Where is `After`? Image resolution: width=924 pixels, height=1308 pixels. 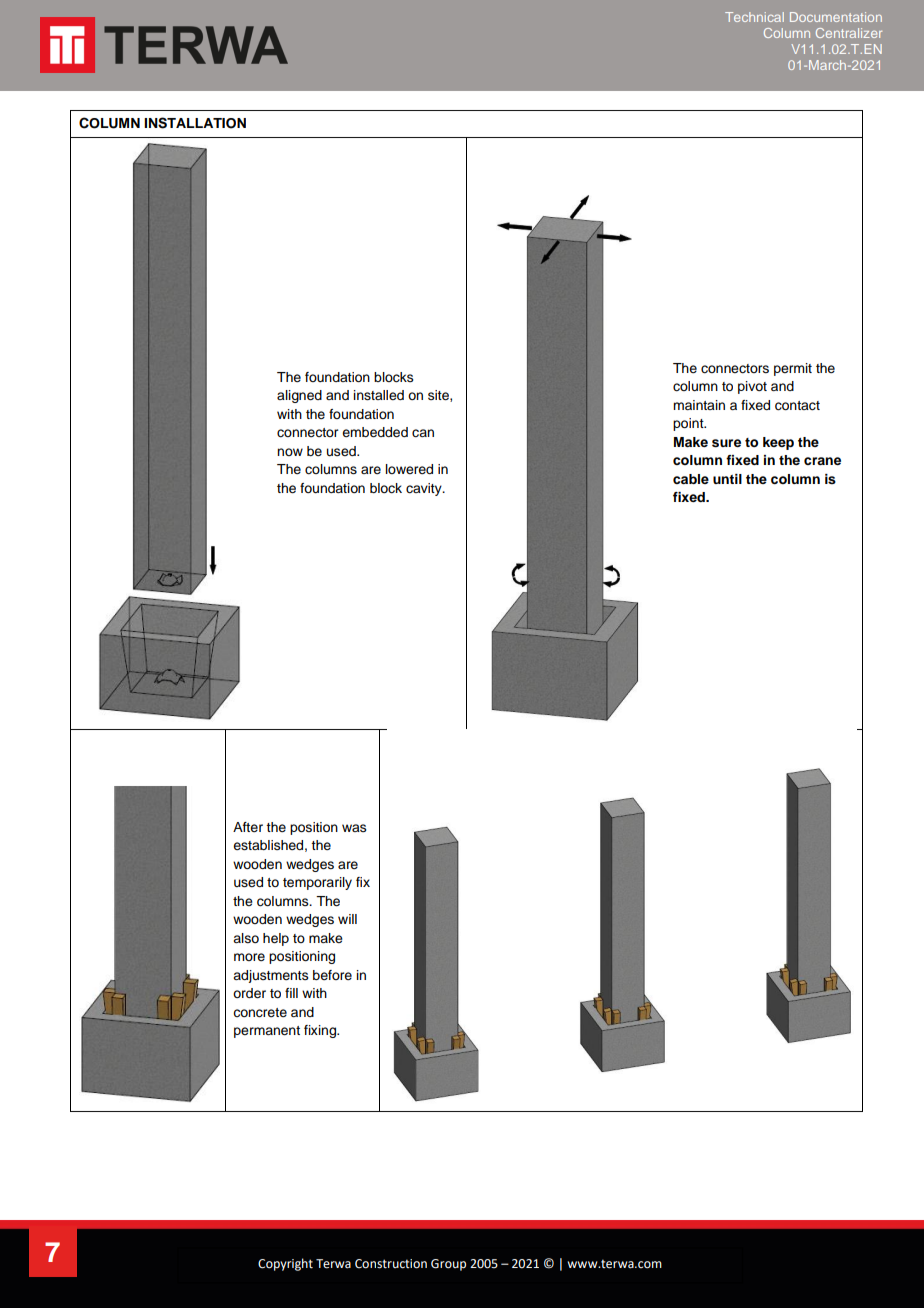
After is located at coordinates (248, 827).
